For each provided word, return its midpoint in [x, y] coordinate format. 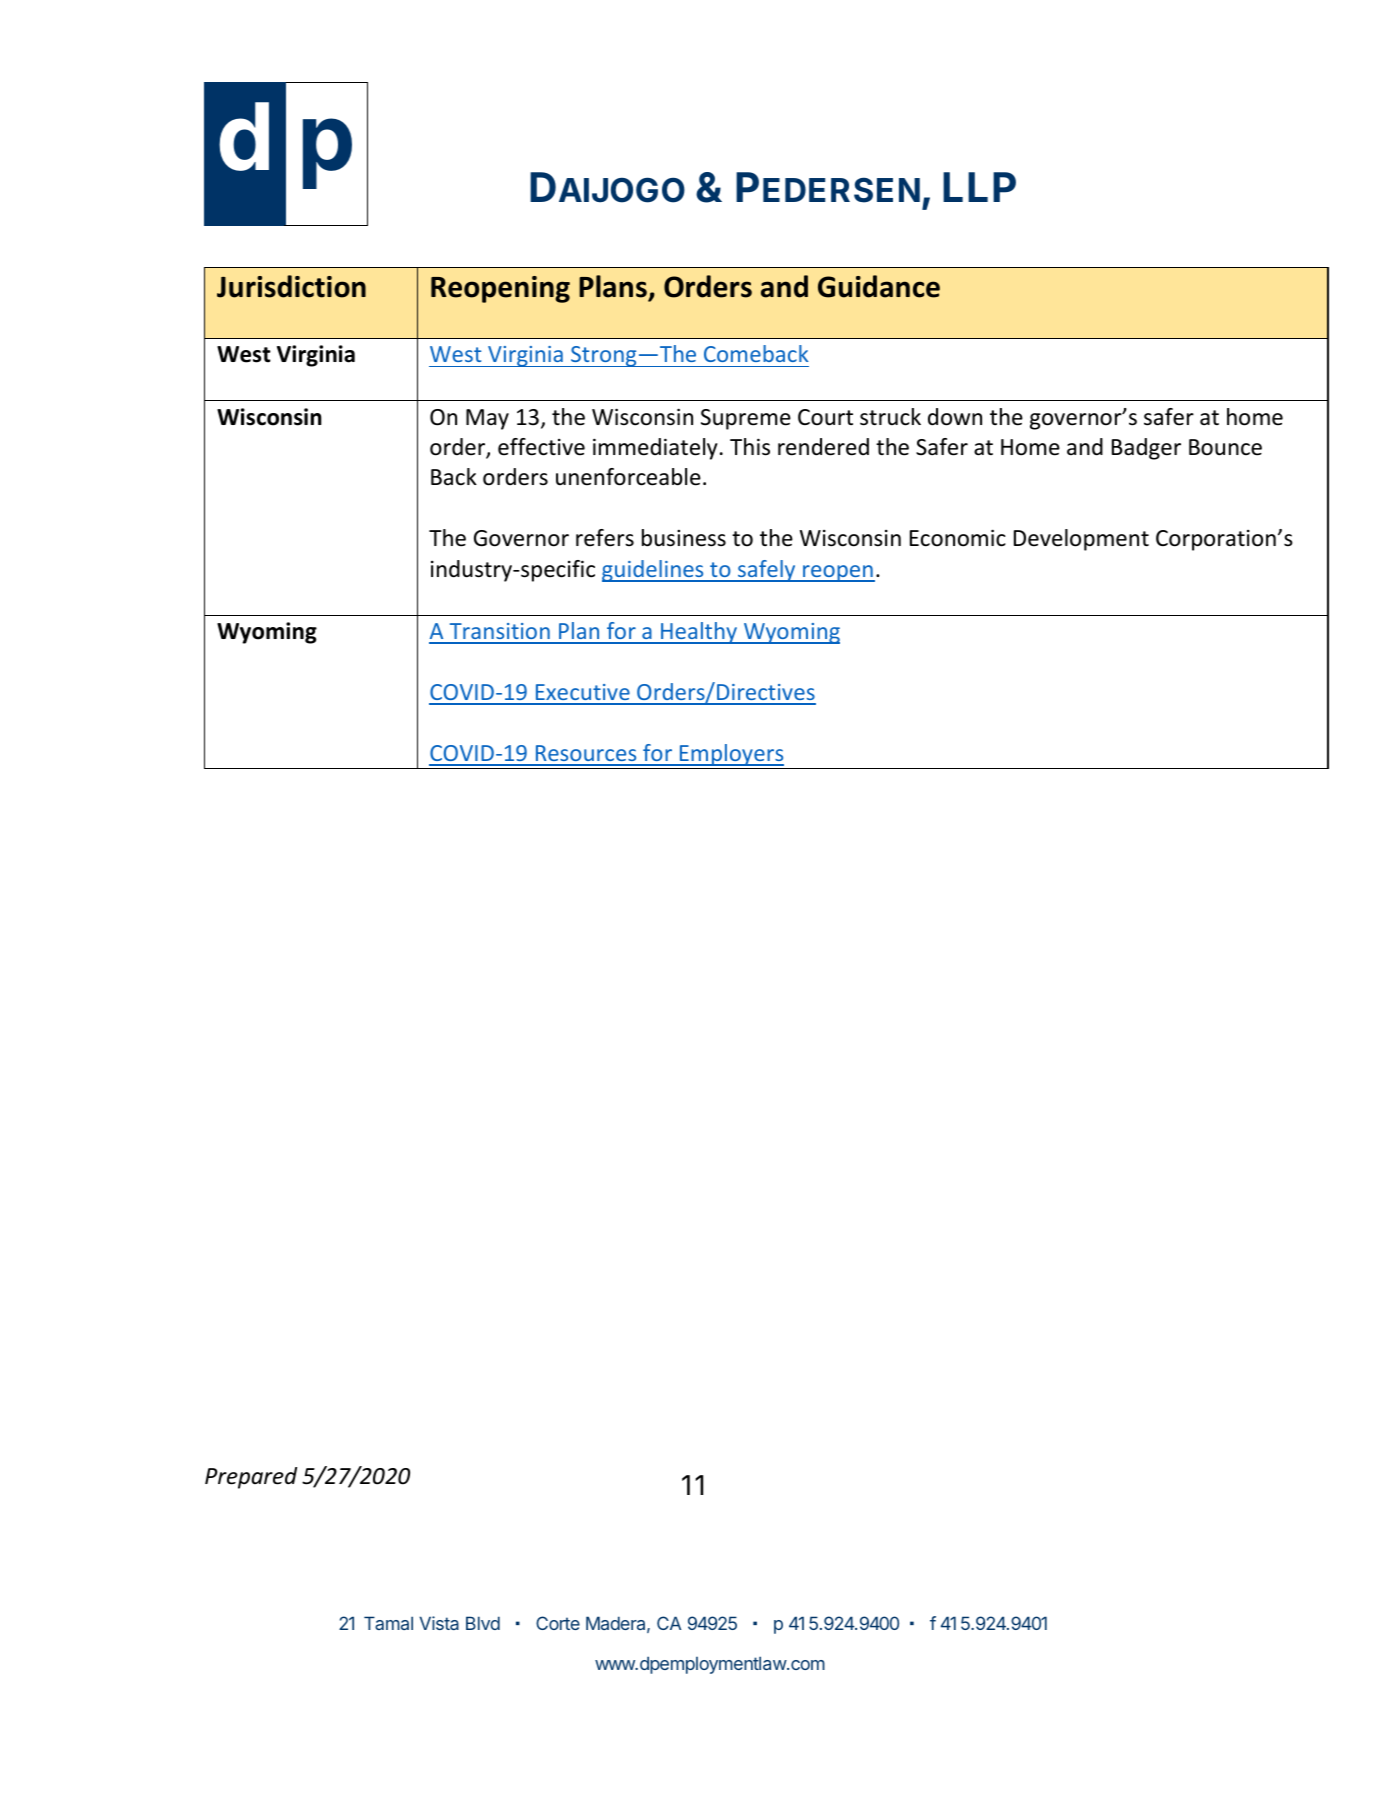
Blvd [483, 1623]
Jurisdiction [291, 286]
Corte [558, 1623]
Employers [731, 755]
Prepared [251, 1478]
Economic [958, 538]
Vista [439, 1623]
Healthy [699, 633]
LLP [979, 187]
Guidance [879, 286]
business [684, 538]
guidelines [654, 571]
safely [767, 571]
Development [1081, 540]
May [487, 419]
